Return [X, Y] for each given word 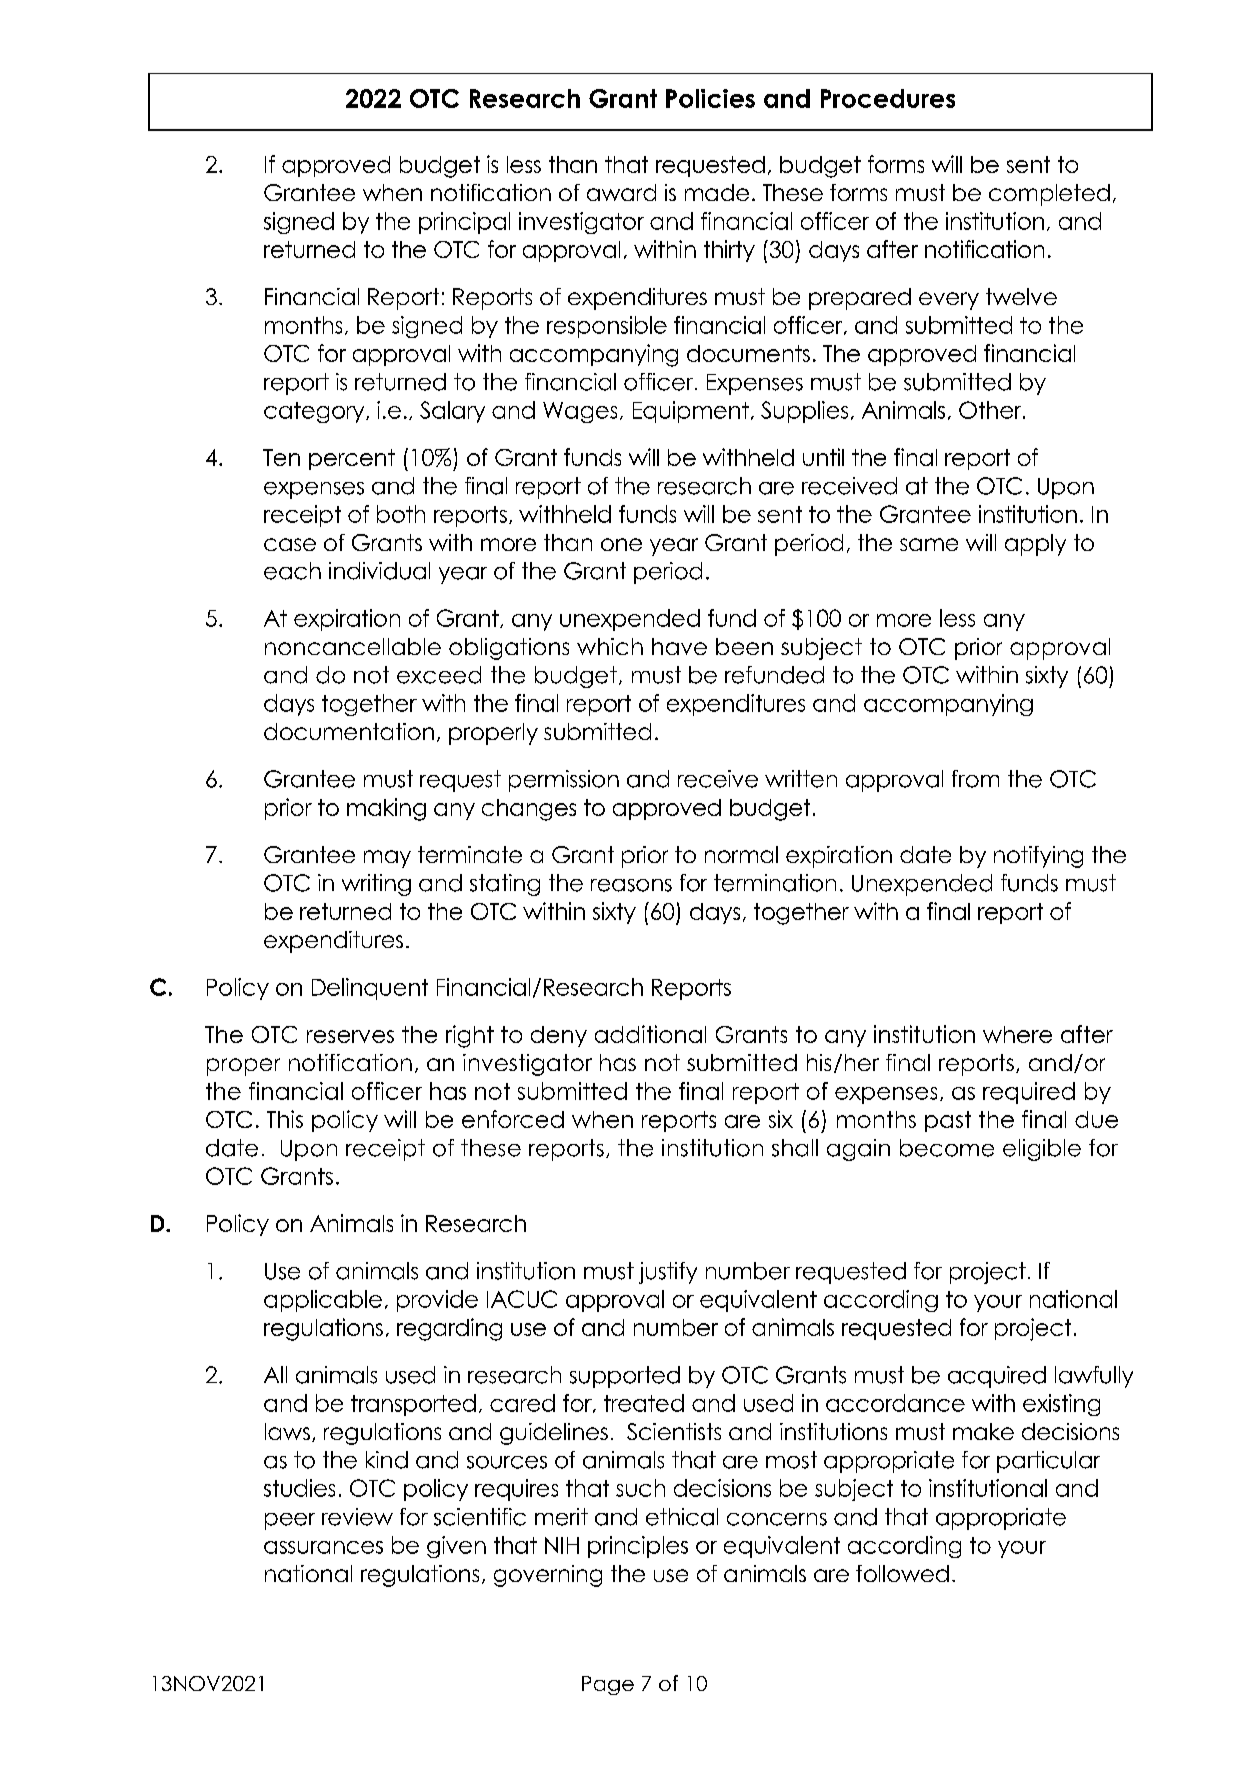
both [401, 514]
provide [437, 1301]
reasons [631, 885]
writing [376, 885]
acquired [997, 1377]
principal [464, 223]
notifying [1038, 857]
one [621, 544]
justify [668, 1273]
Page [608, 1685]
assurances [323, 1547]
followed [902, 1573]
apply [1035, 545]
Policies [710, 98]
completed [1049, 195]
